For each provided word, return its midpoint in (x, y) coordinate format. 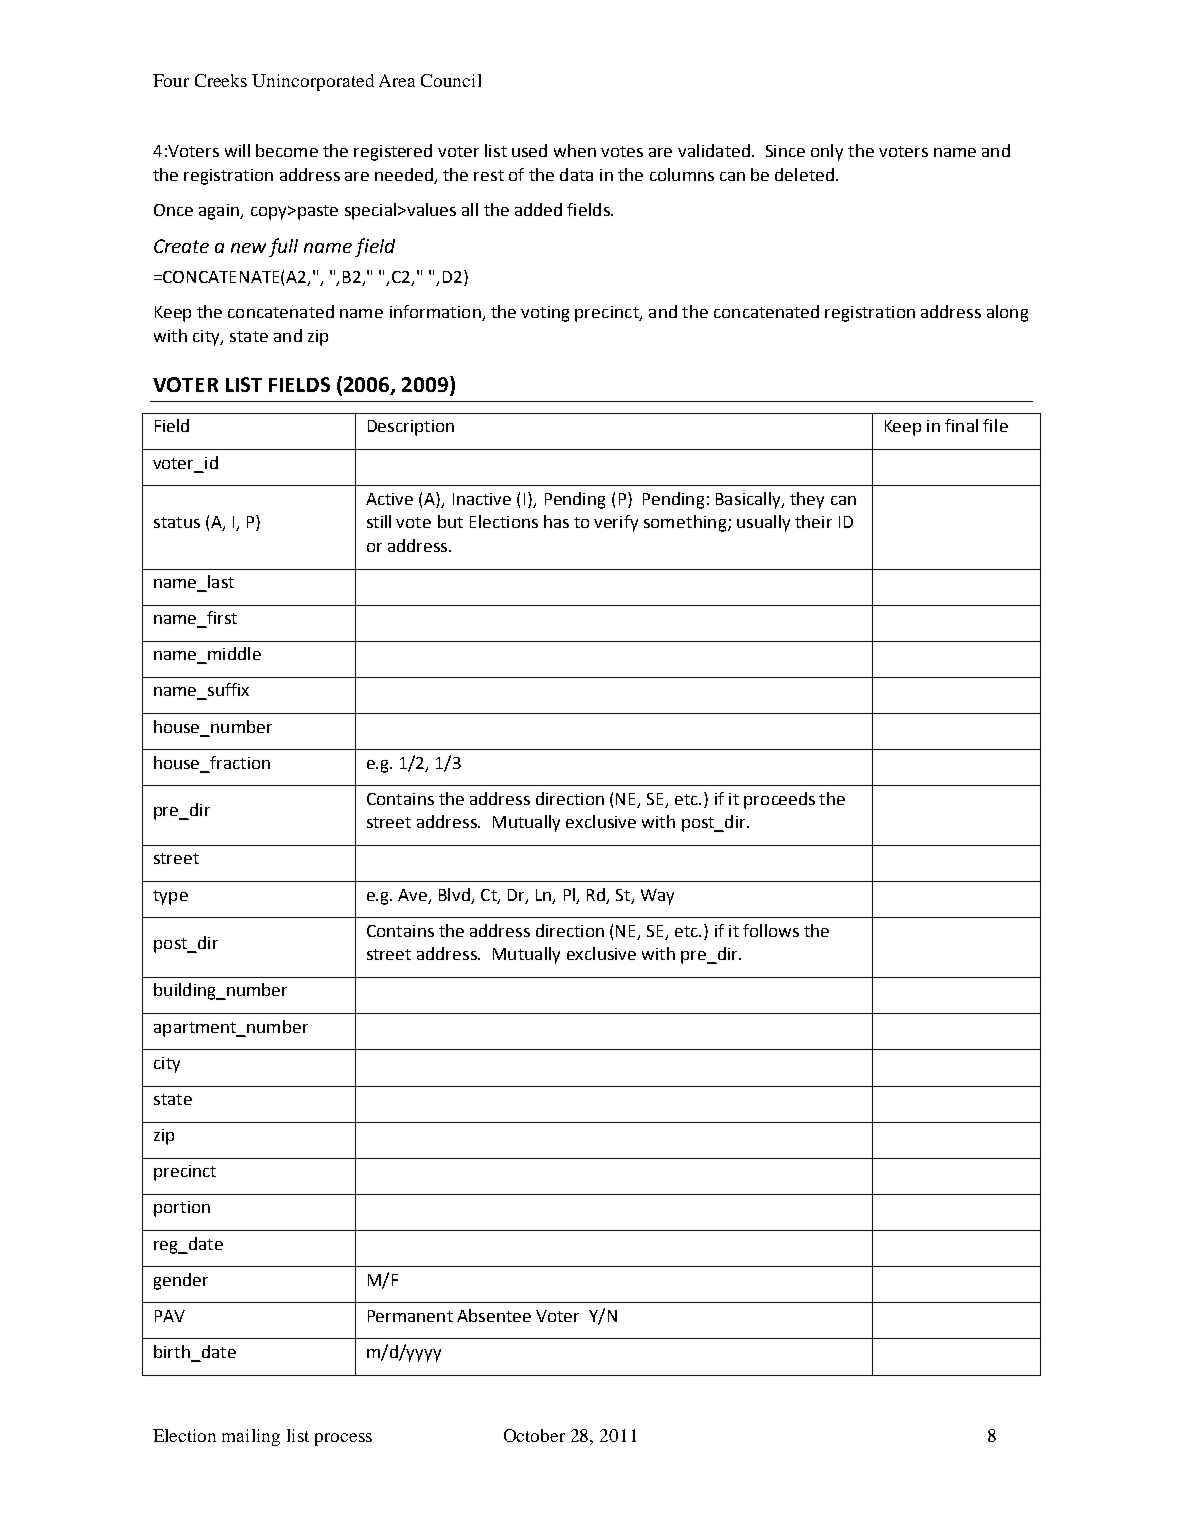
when (575, 150)
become (287, 150)
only (827, 152)
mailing (251, 1437)
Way (657, 897)
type (170, 897)
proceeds (779, 800)
